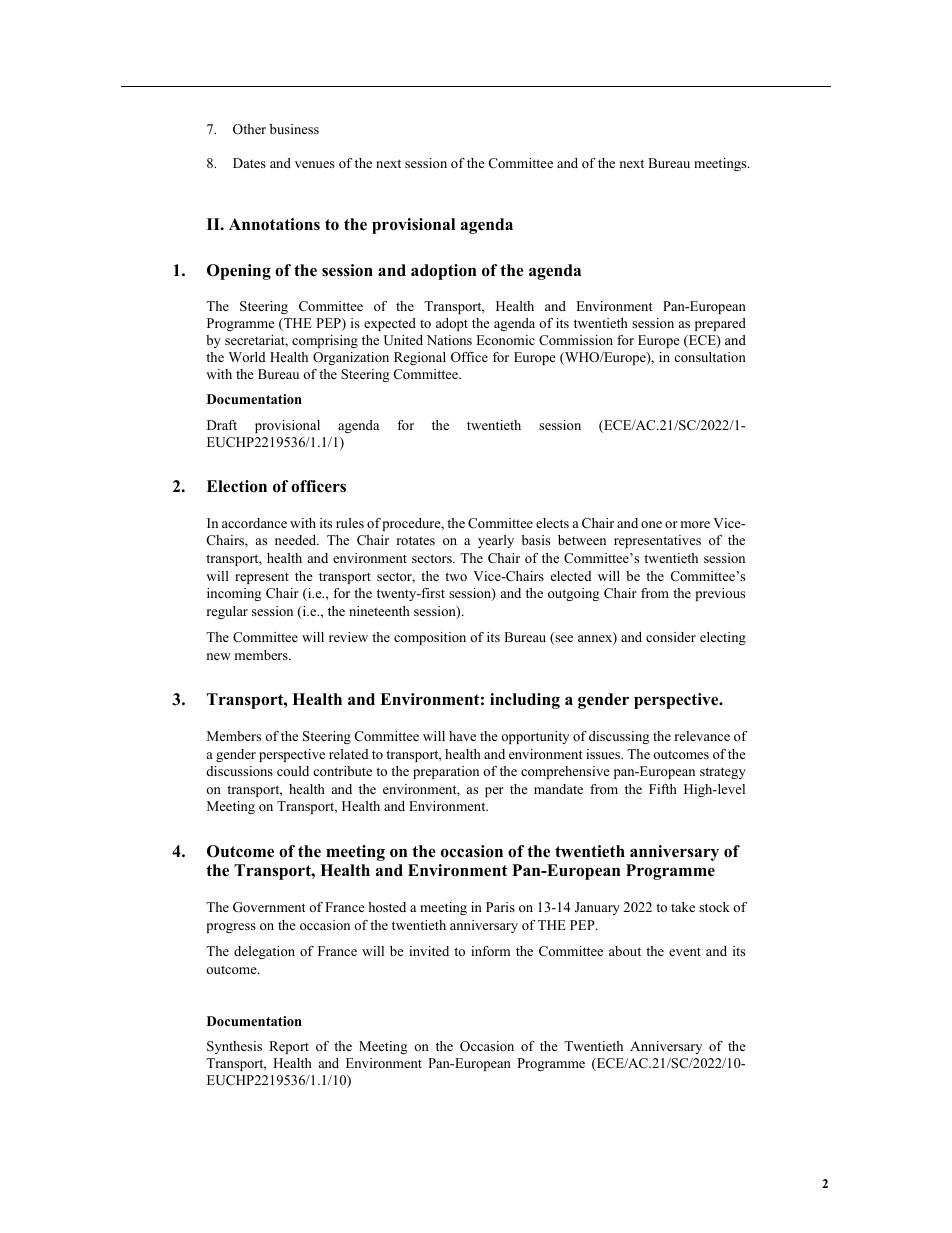 This screenshot has width=952, height=1233. Describe the element at coordinates (289, 1047) in the screenshot. I see `Report` at that location.
